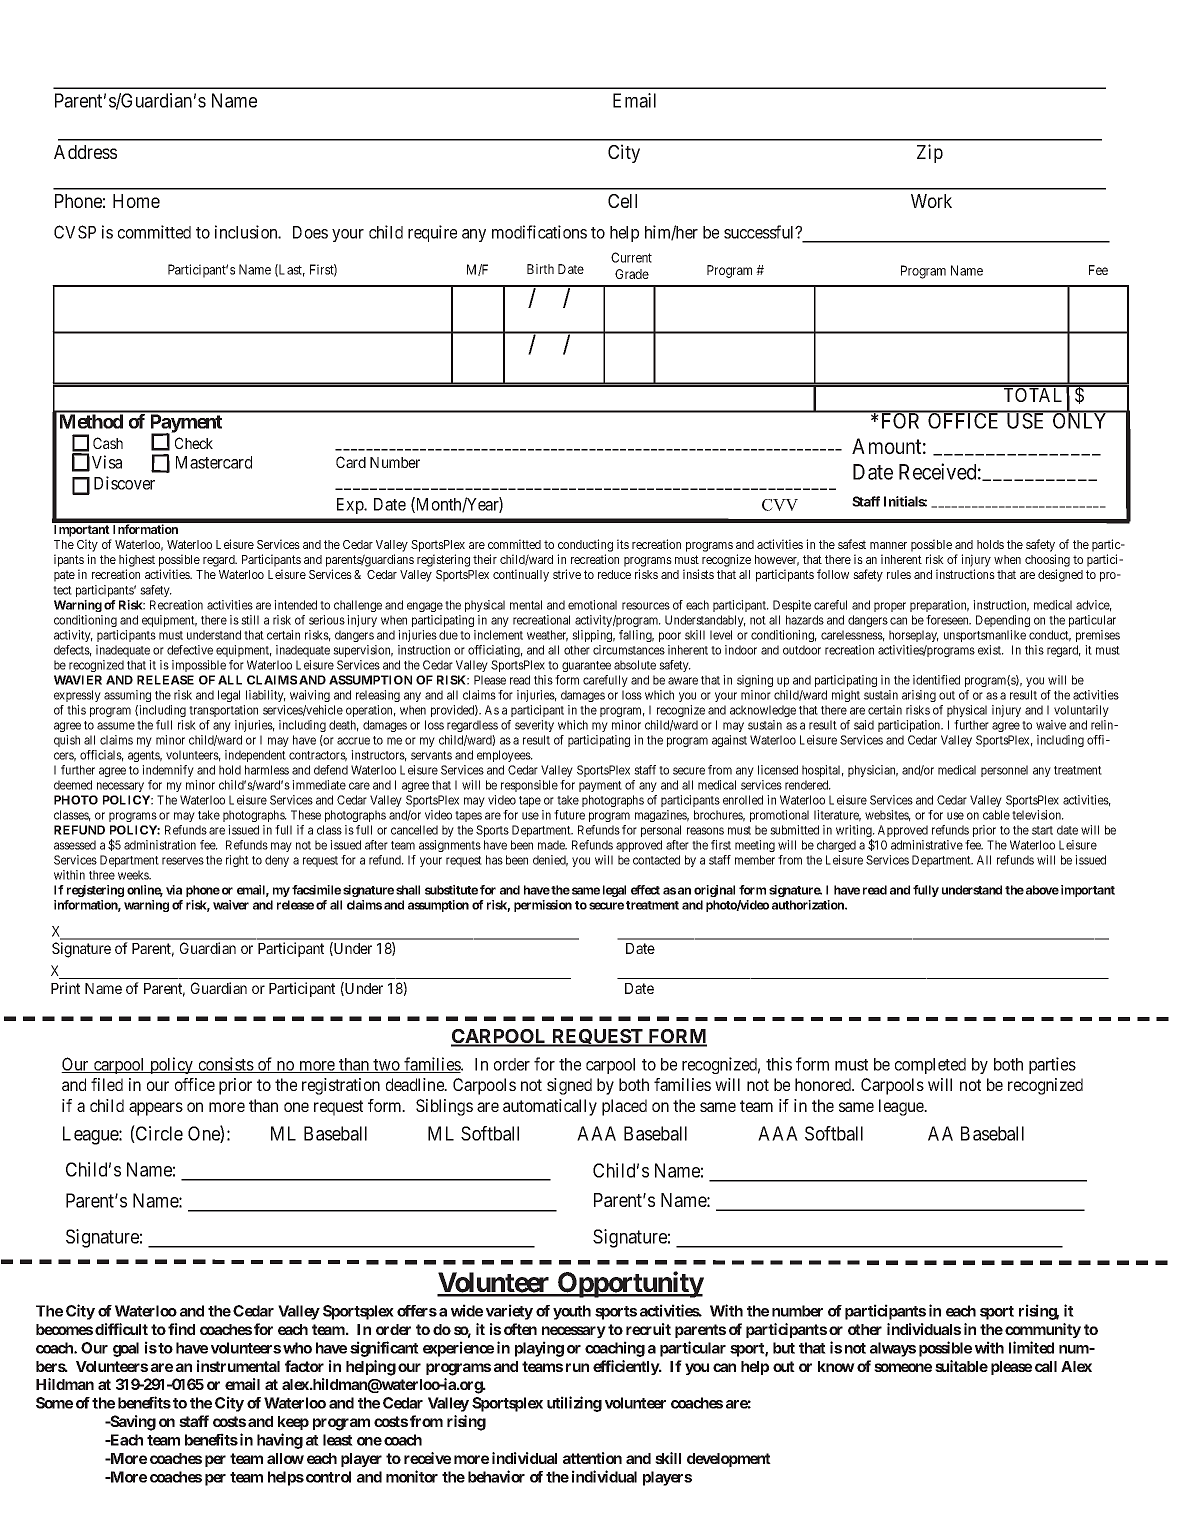 The image size is (1177, 1524). Describe the element at coordinates (961, 1366) in the screenshot. I see `suitable` at that location.
